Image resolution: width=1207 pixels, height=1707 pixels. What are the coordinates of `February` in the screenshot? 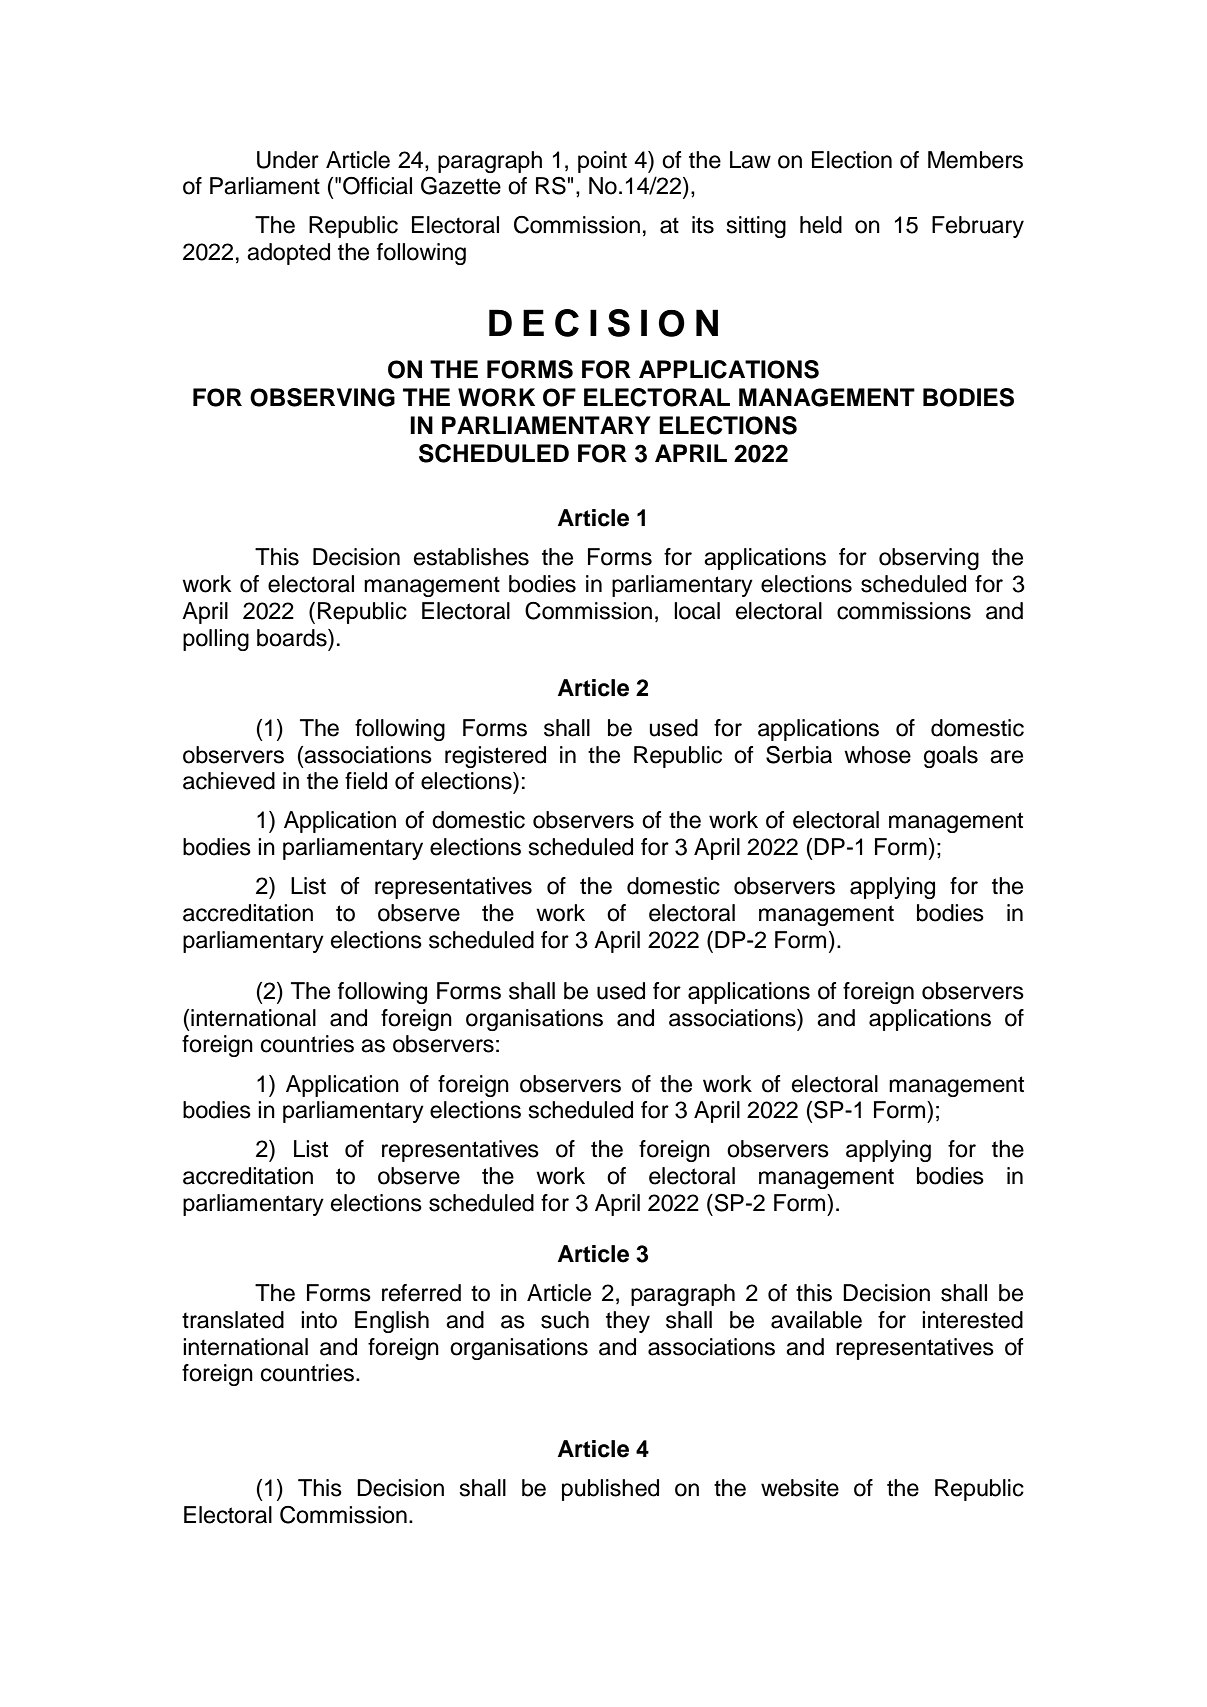 It's located at (978, 227).
